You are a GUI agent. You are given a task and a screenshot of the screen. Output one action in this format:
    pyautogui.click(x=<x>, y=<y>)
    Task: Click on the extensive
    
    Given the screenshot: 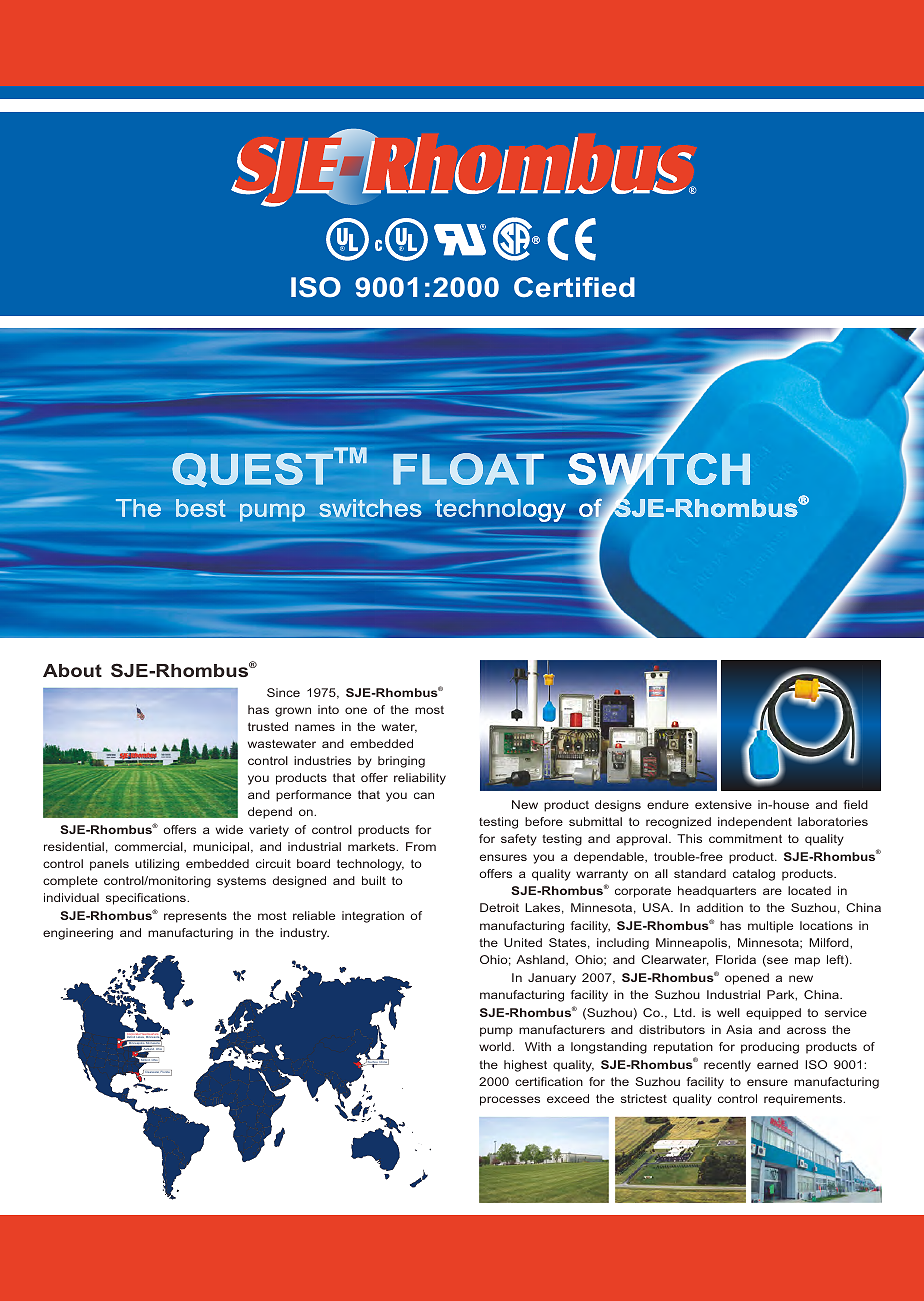 What is the action you would take?
    pyautogui.click(x=723, y=804)
